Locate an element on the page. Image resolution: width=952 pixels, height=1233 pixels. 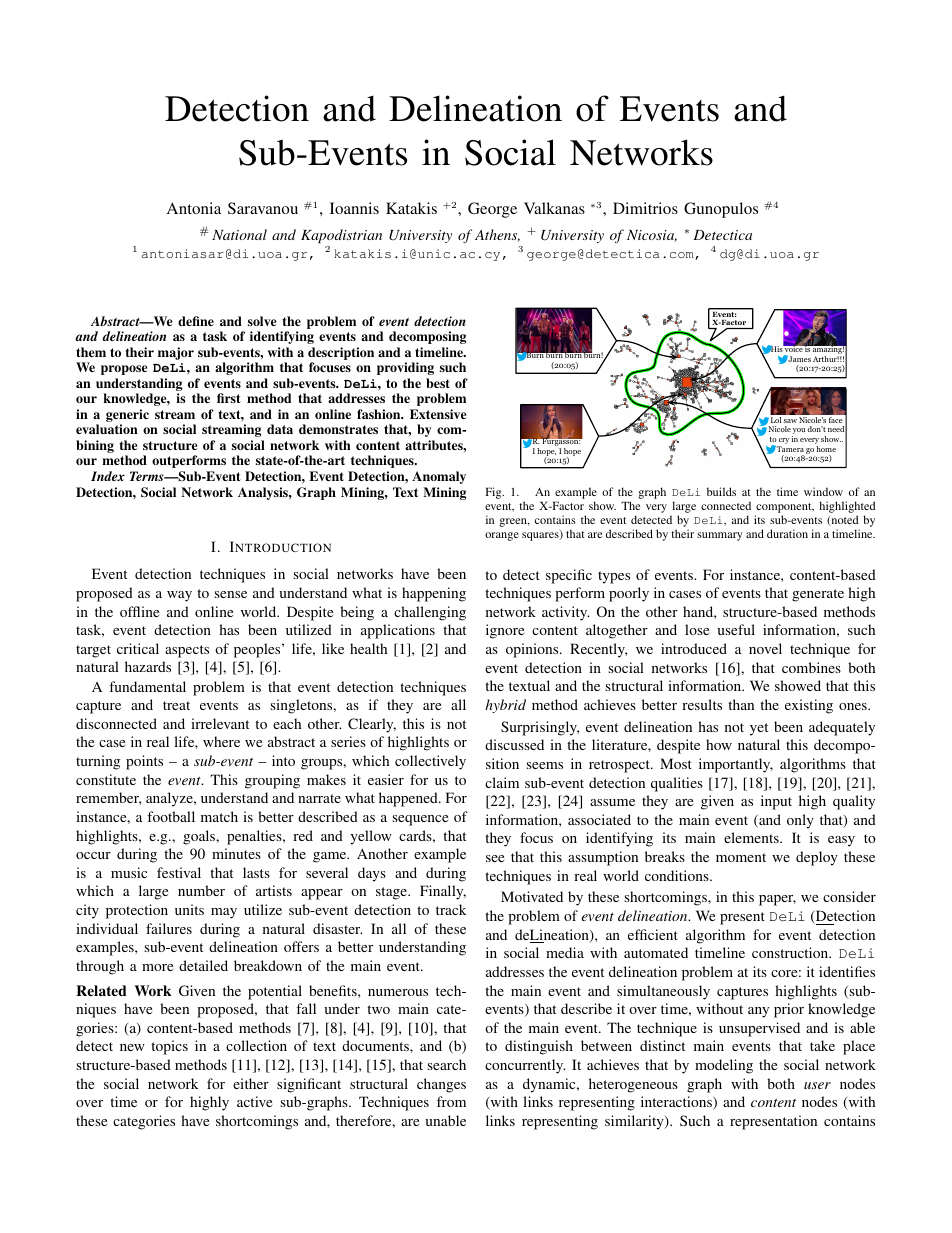
Dimitrios is located at coordinates (645, 208).
